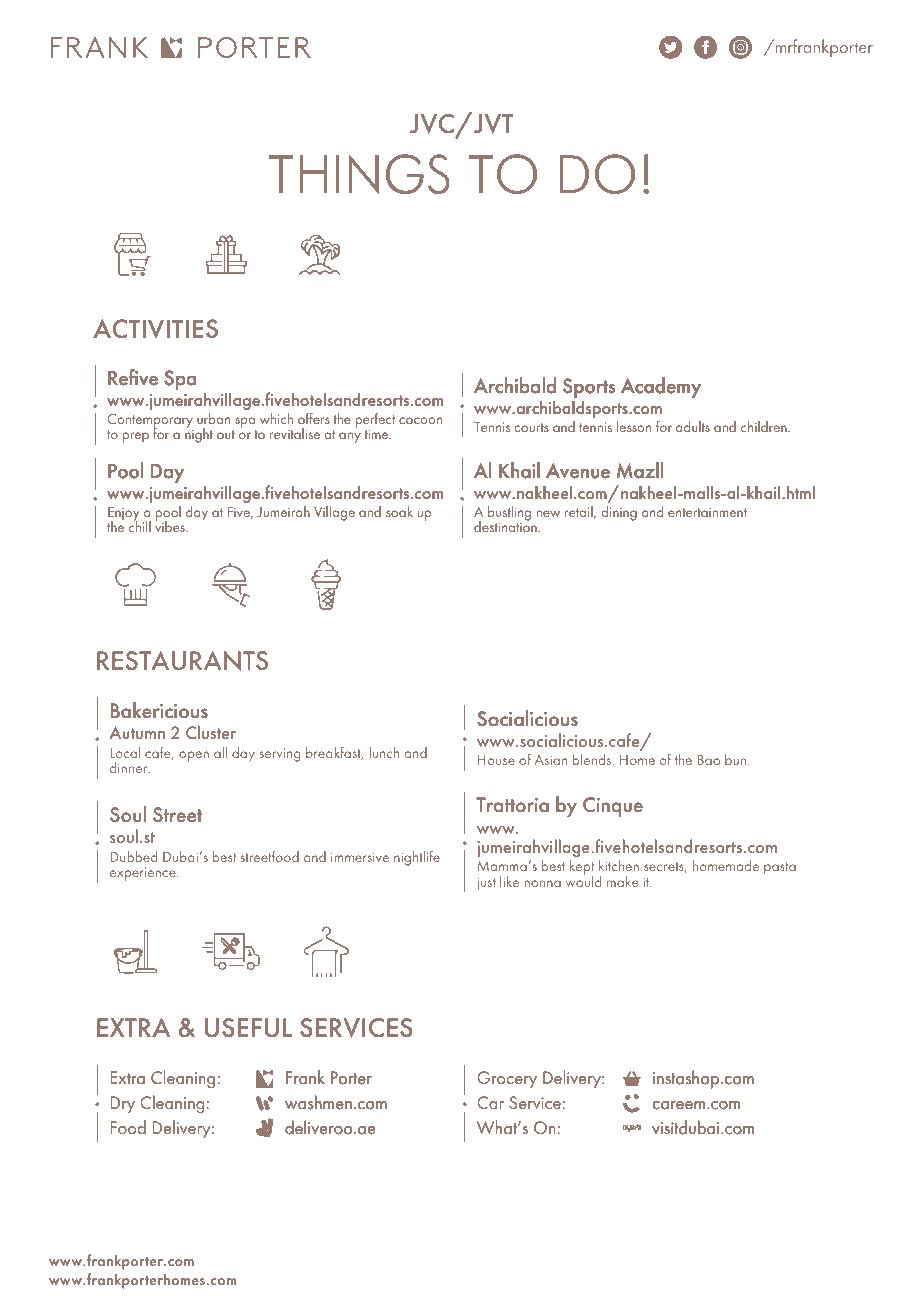 The height and width of the image is (1308, 924). What do you see at coordinates (182, 660) in the image?
I see `RESTAURANTS` at bounding box center [182, 660].
